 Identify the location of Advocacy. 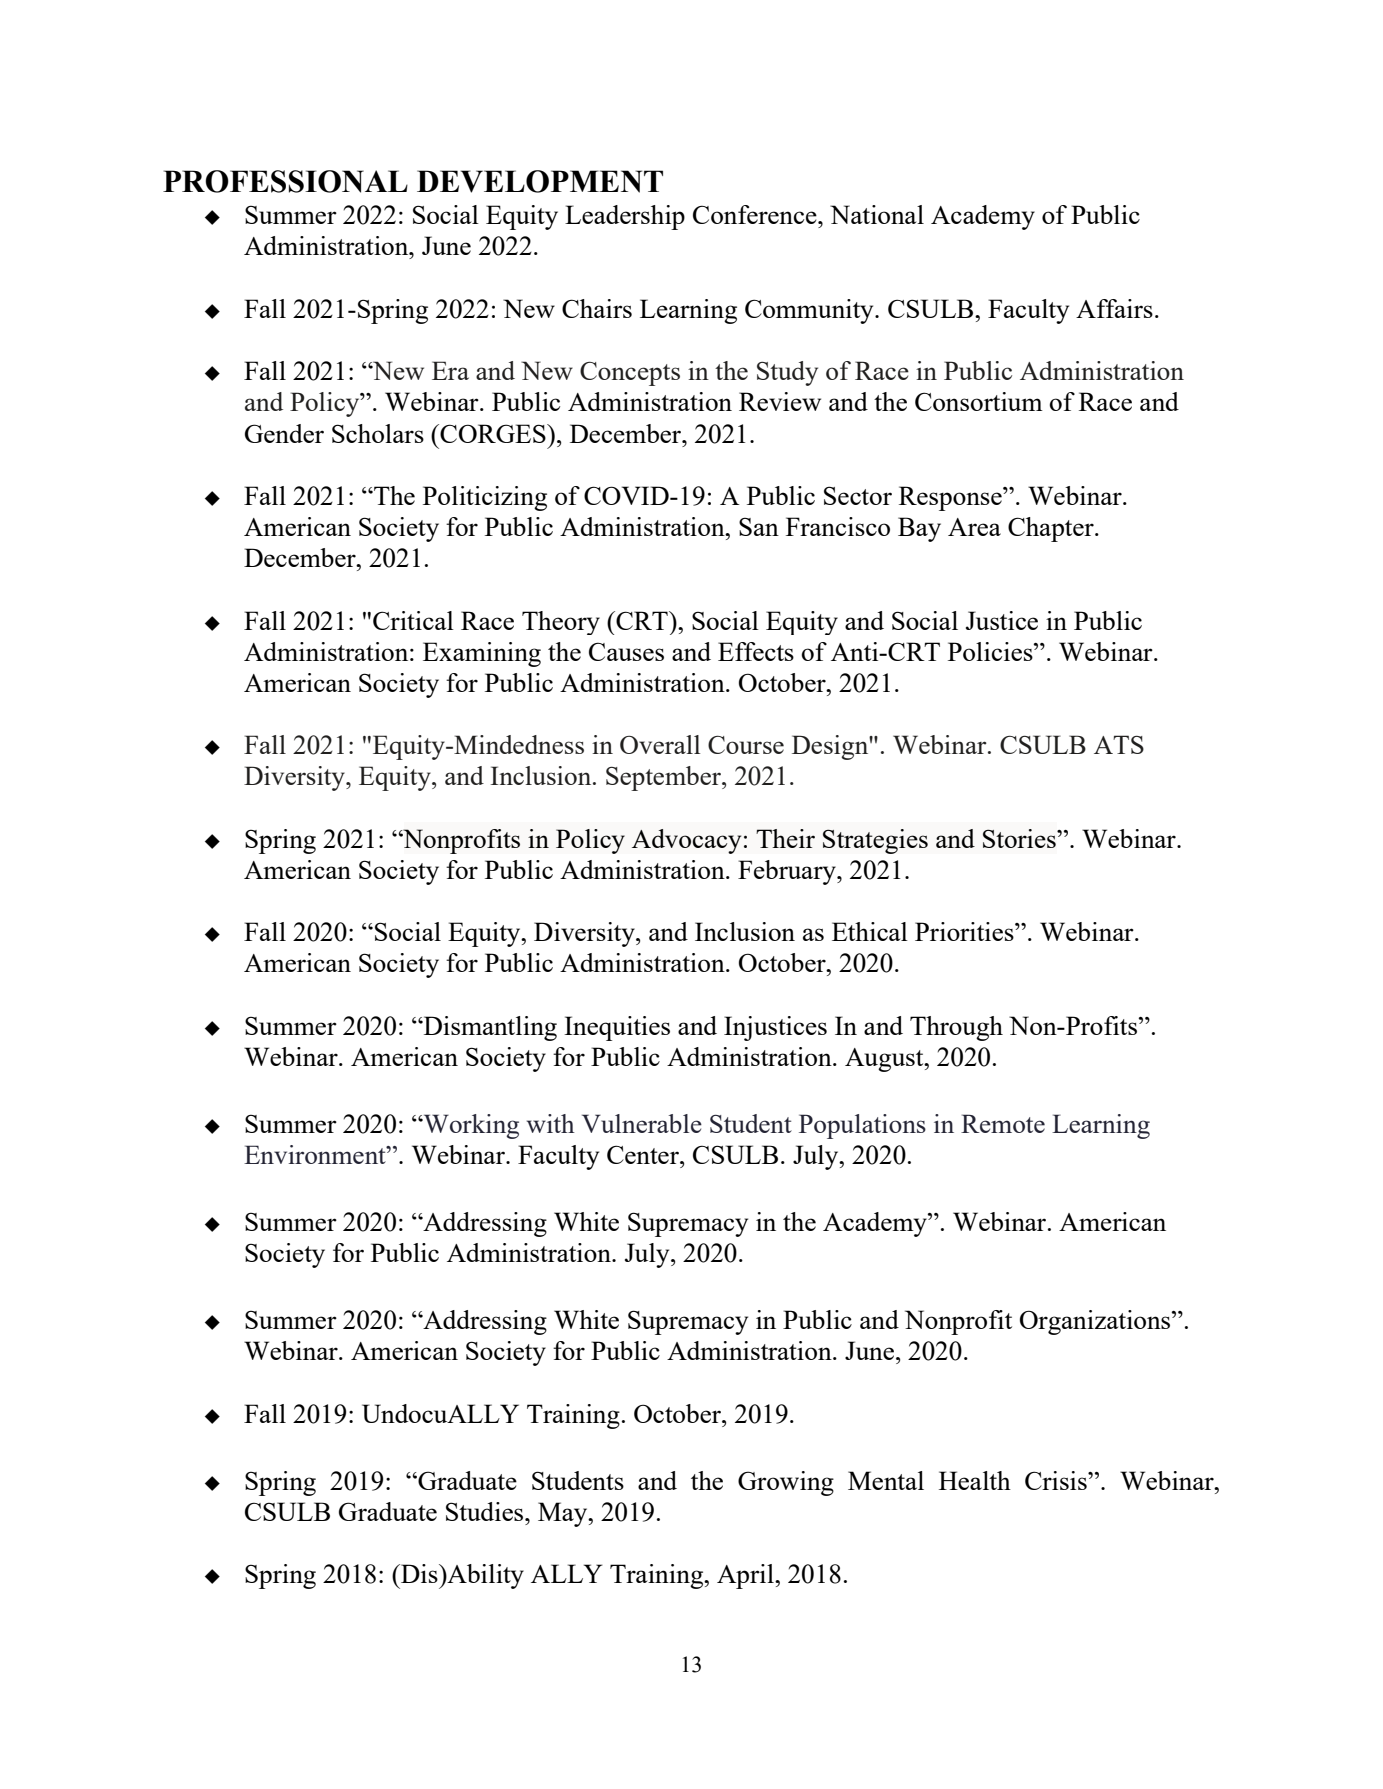
(686, 841).
